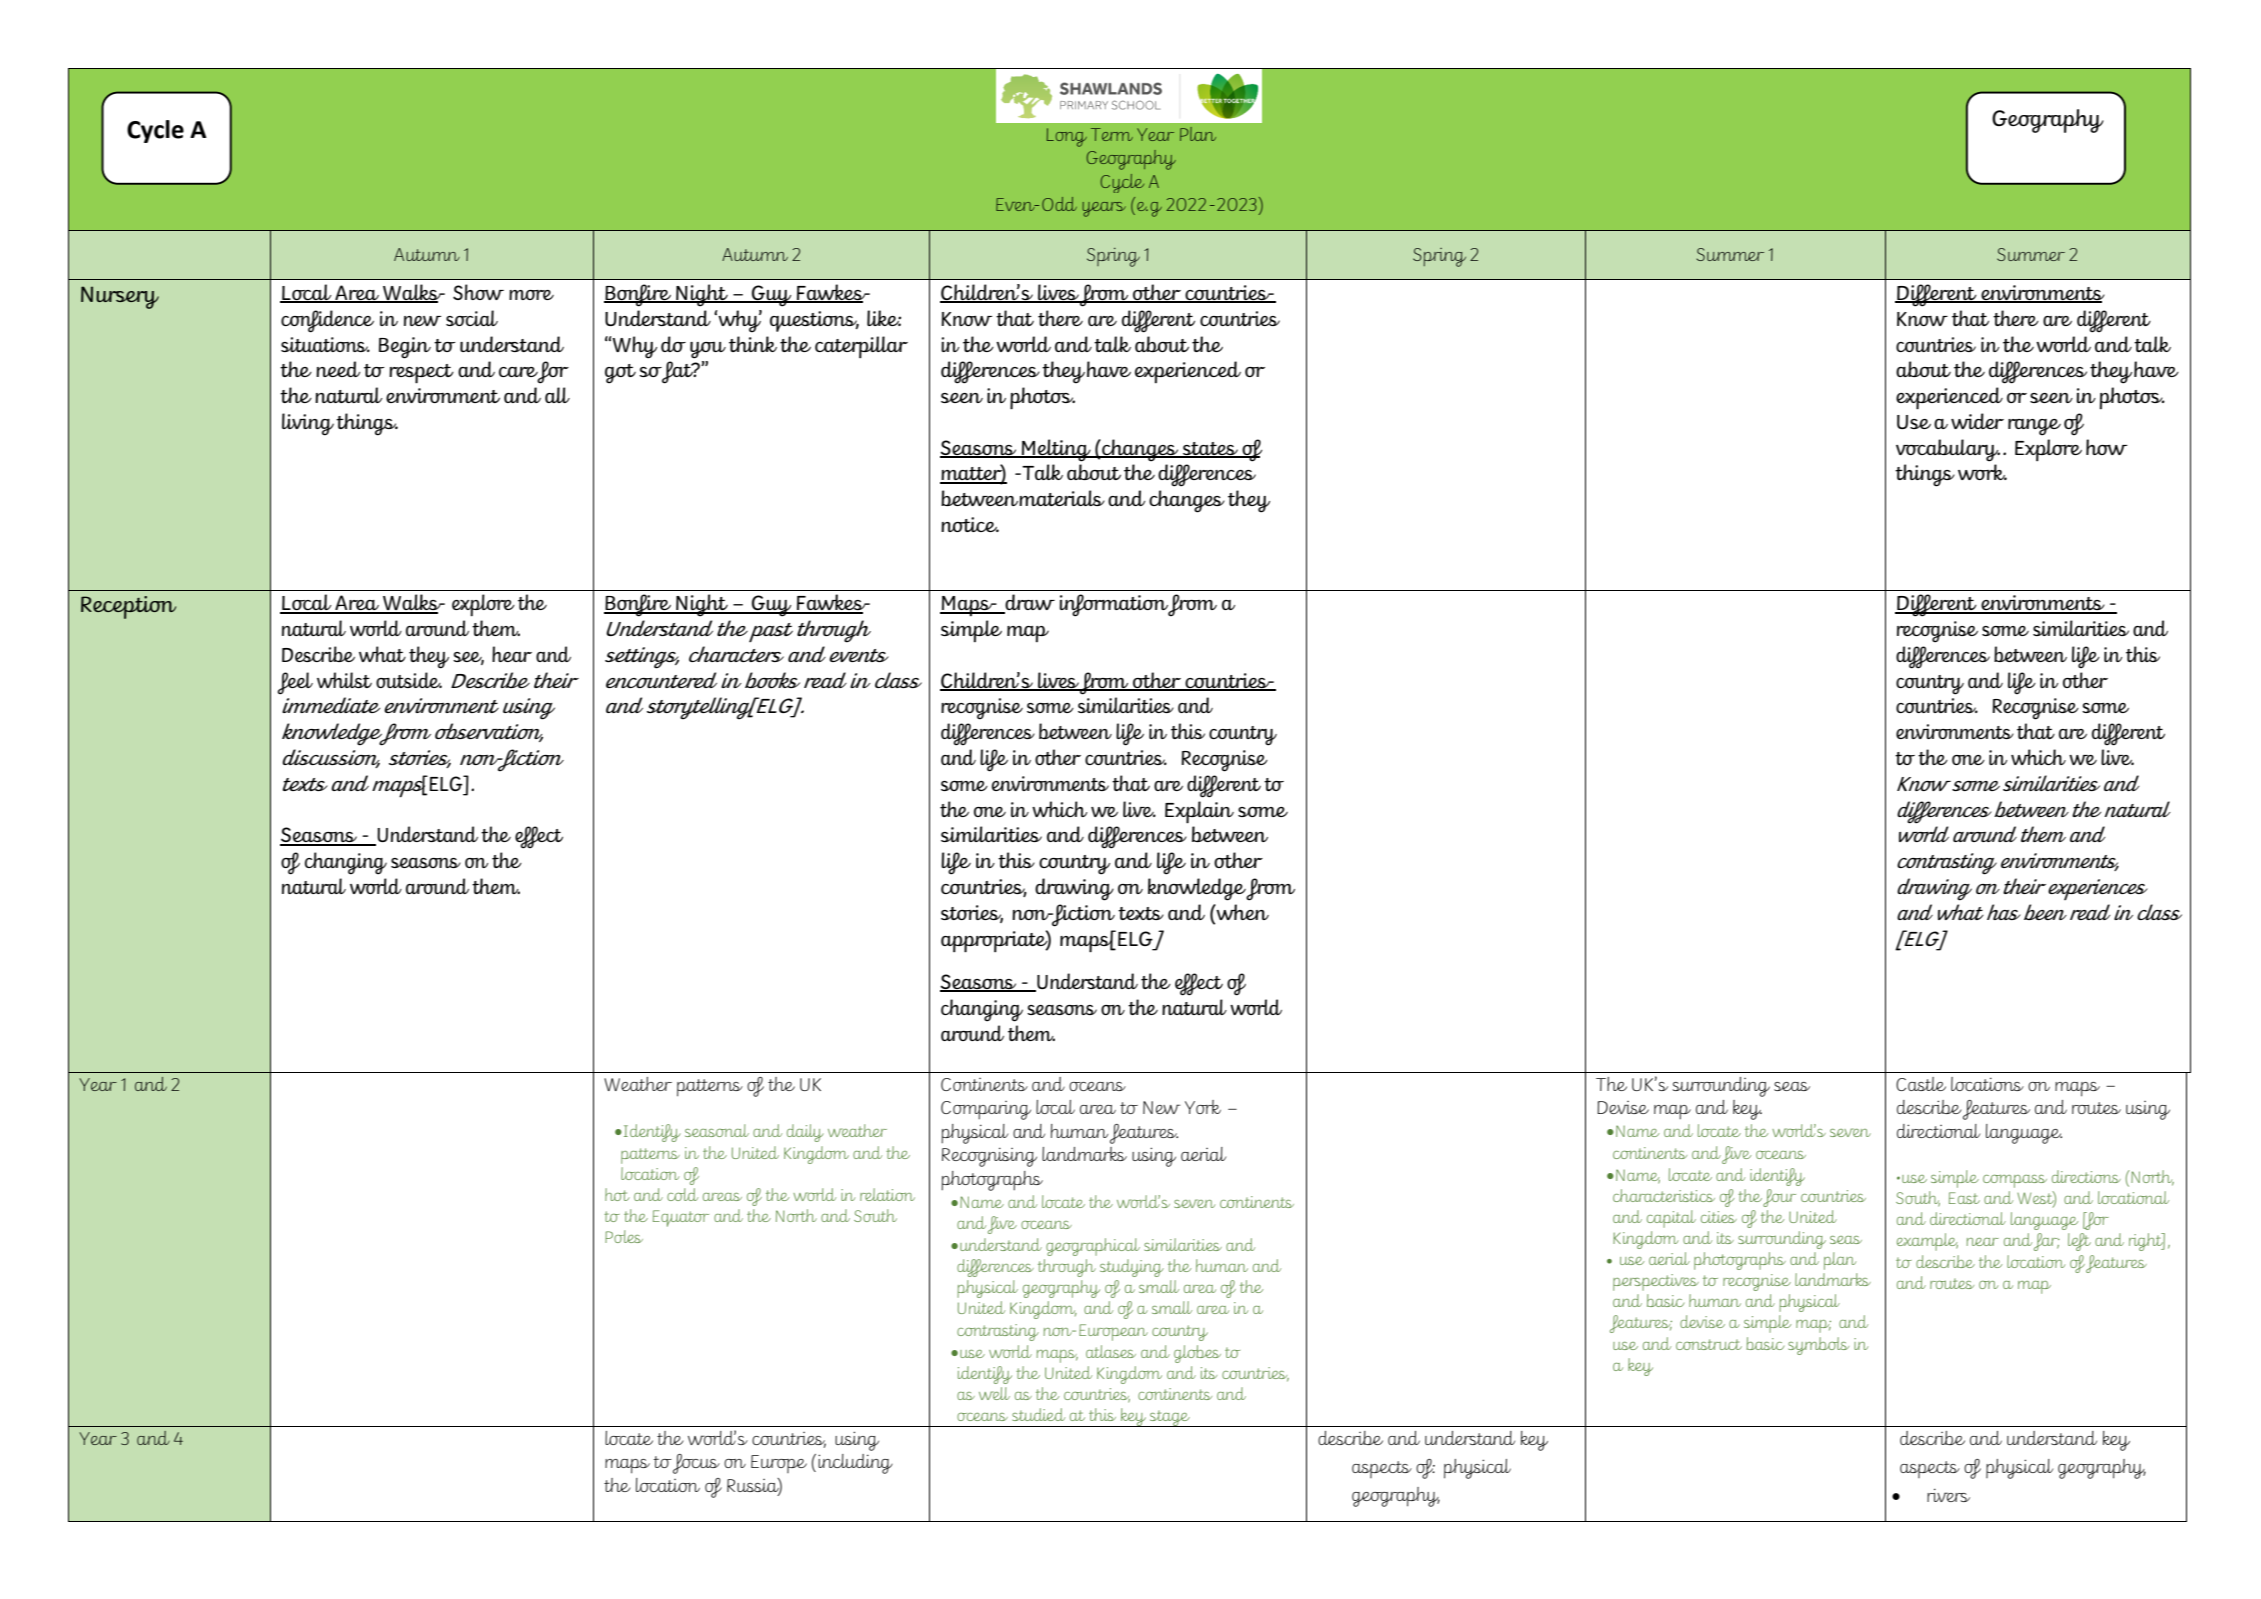 The image size is (2261, 1599). What do you see at coordinates (1977, 421) in the screenshot?
I see `wider` at bounding box center [1977, 421].
